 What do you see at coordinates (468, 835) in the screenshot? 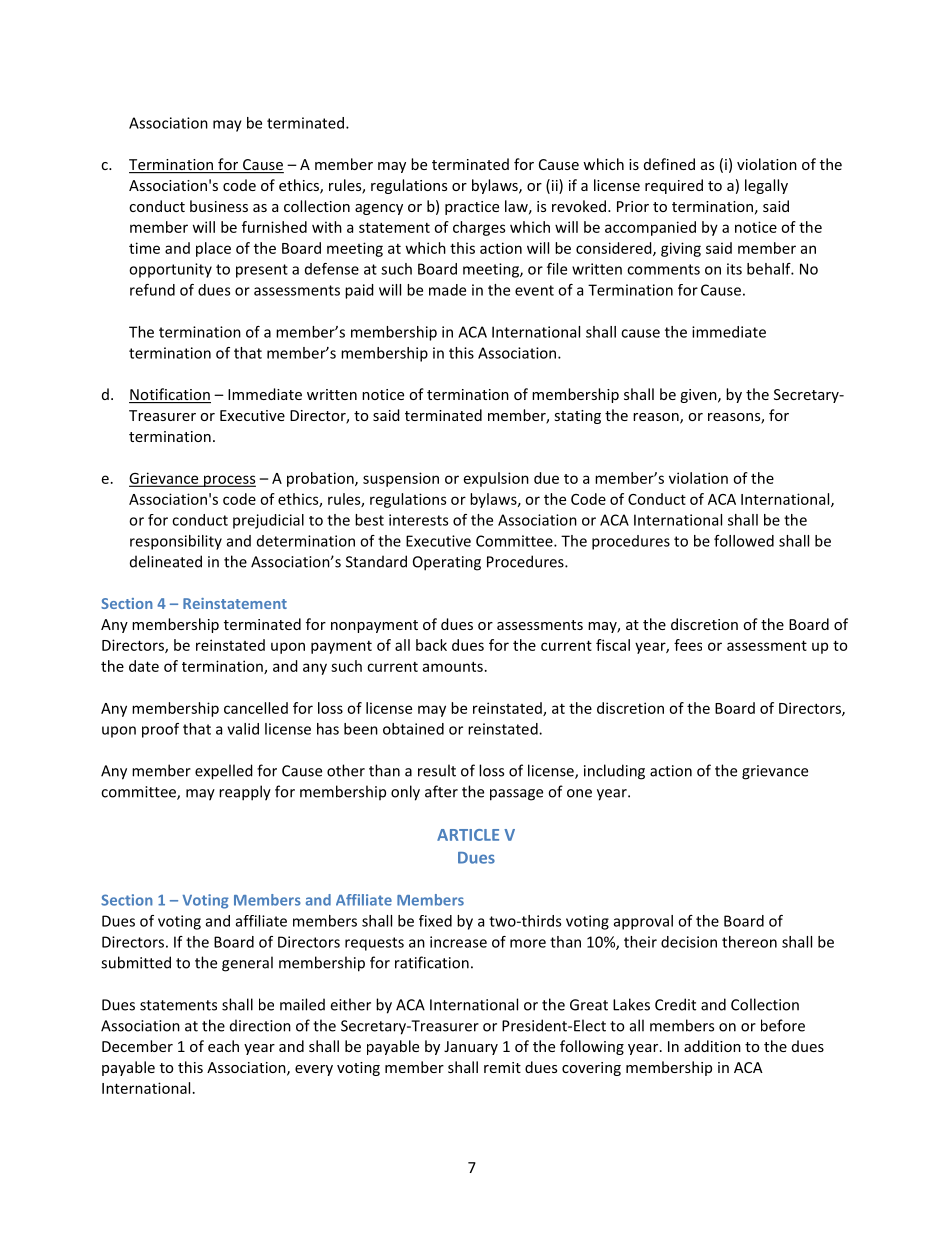
I see `ARTICLE` at bounding box center [468, 835].
